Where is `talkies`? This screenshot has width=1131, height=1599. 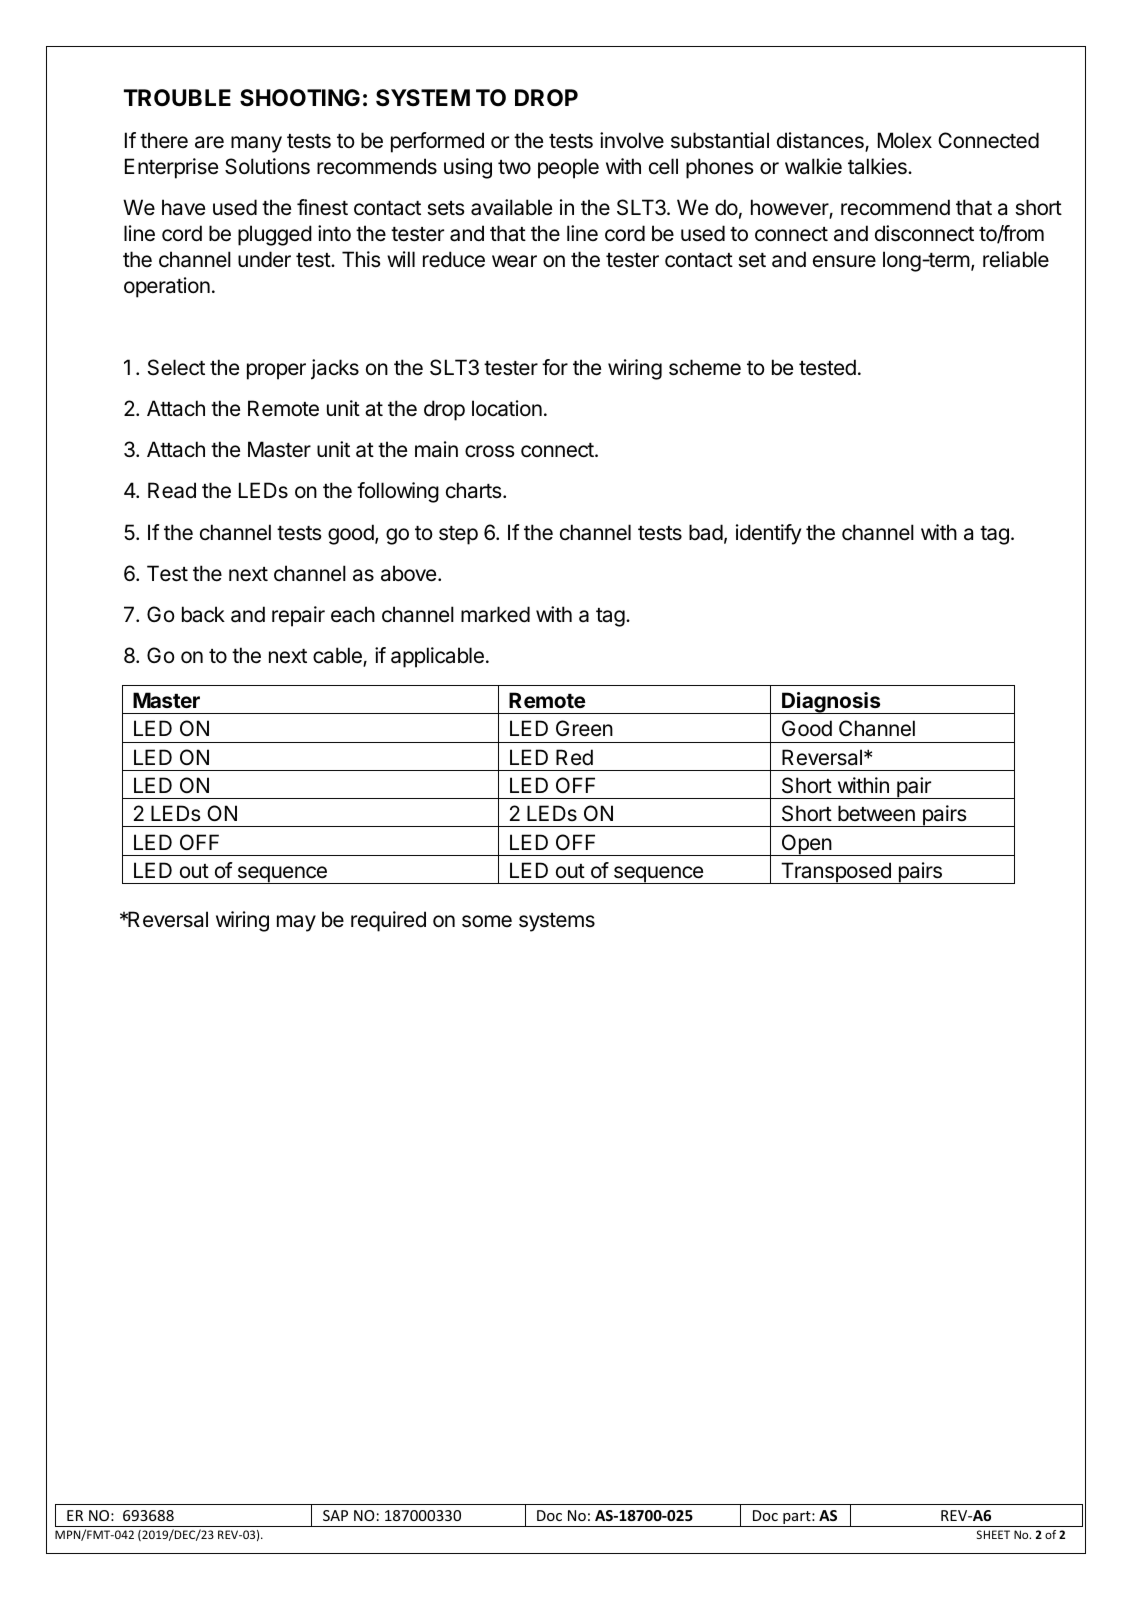
talkies is located at coordinates (878, 166).
